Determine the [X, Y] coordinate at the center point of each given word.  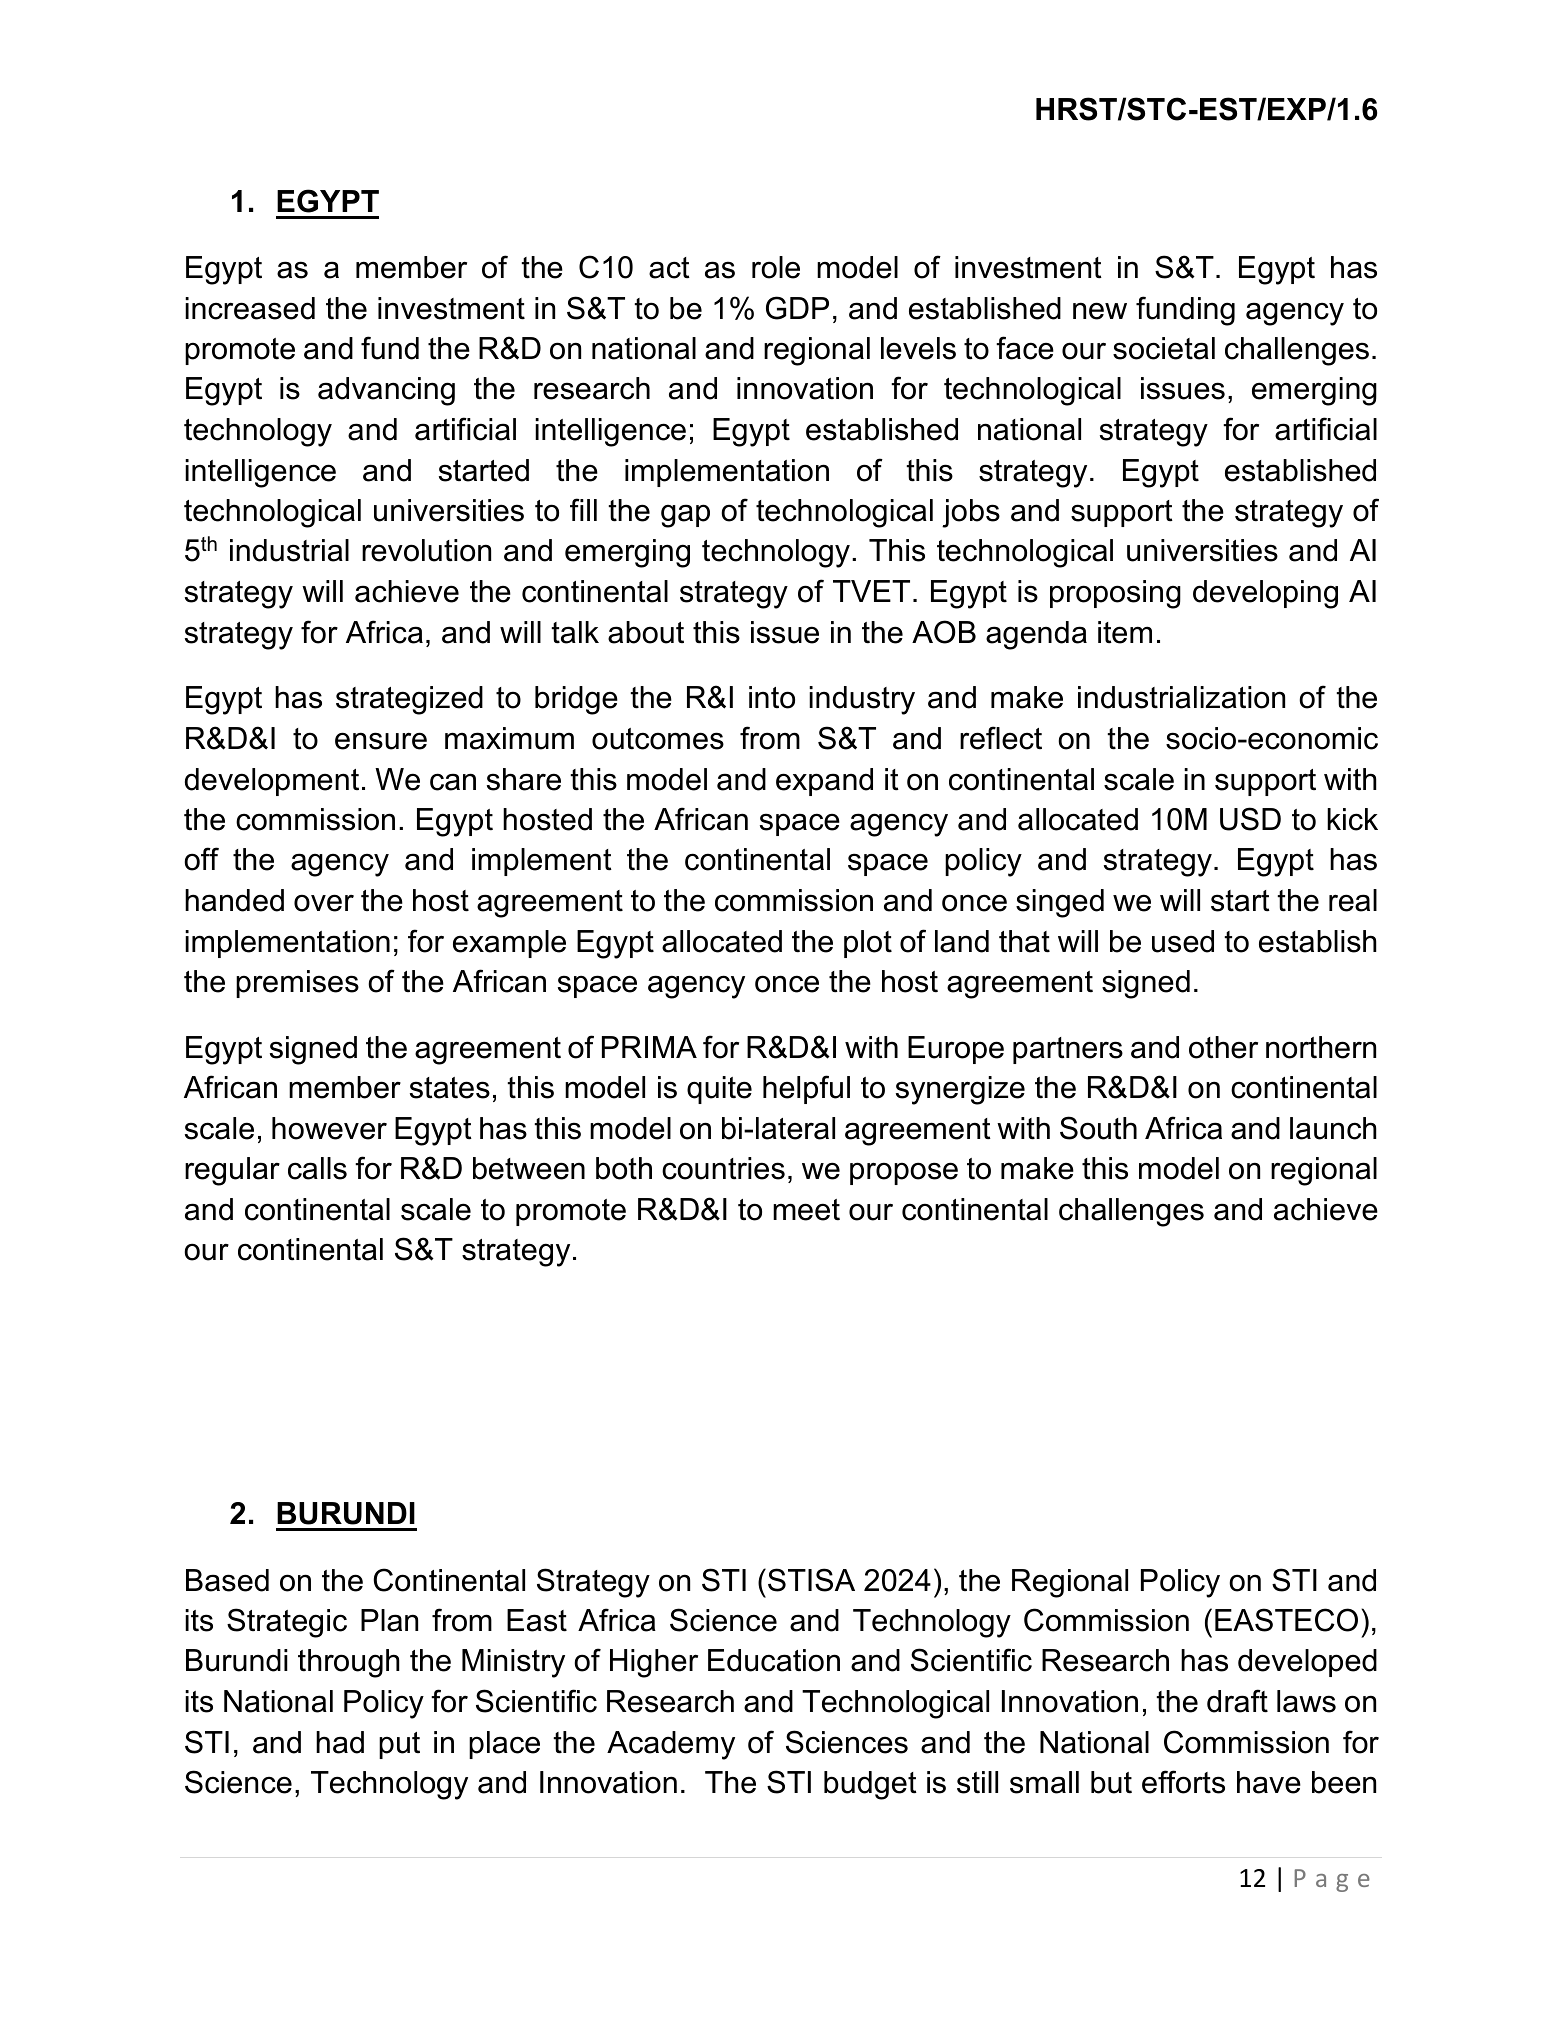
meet [806, 1210]
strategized [409, 700]
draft [1237, 1701]
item [1125, 632]
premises [297, 984]
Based [227, 1580]
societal [1164, 348]
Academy [671, 1745]
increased [250, 308]
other [1223, 1047]
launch [1333, 1128]
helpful [806, 1089]
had [340, 1742]
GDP [797, 308]
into [772, 697]
